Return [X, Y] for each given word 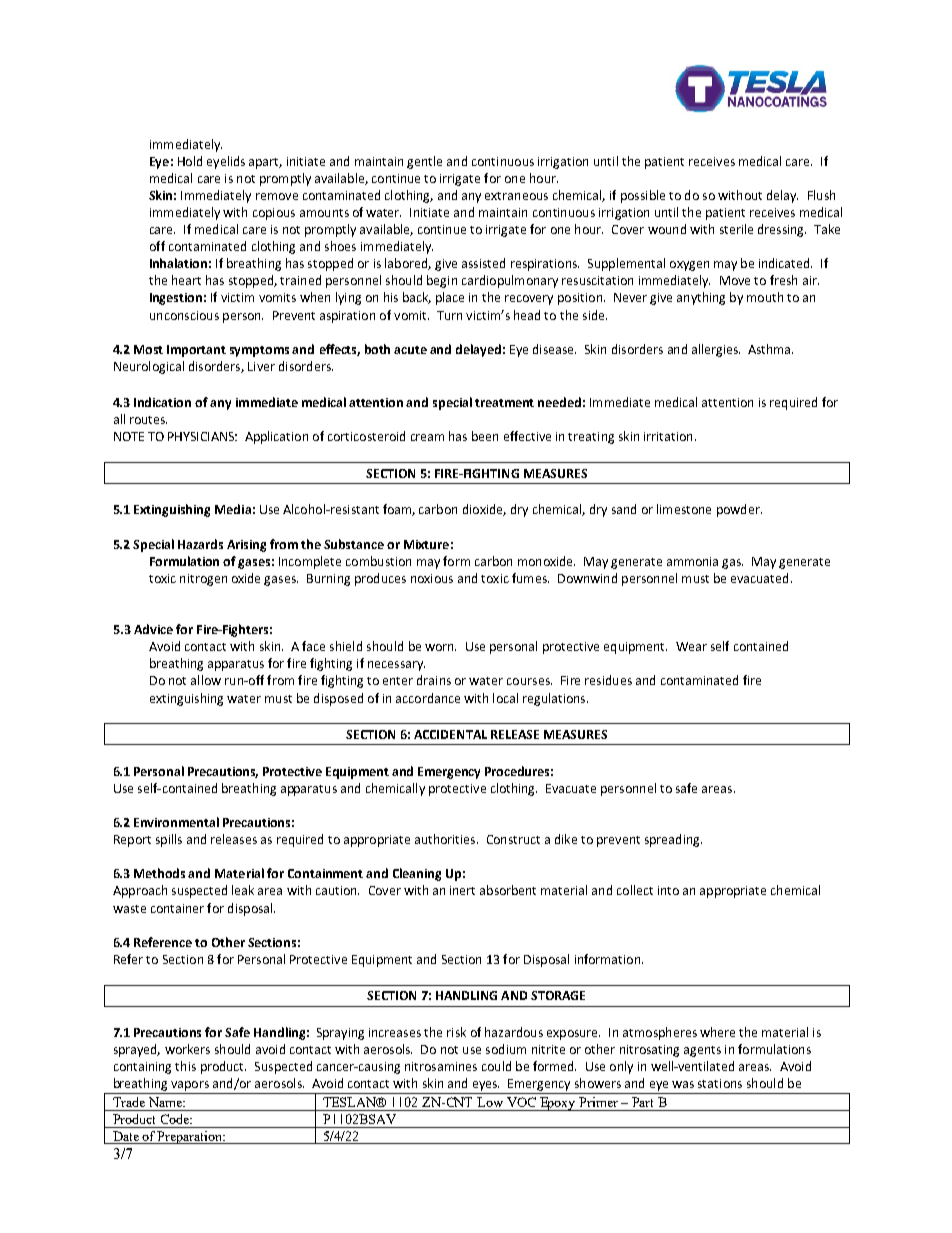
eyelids [226, 162]
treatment [504, 403]
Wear [691, 646]
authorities [446, 839]
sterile [736, 229]
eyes [486, 1086]
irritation [668, 436]
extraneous [516, 196]
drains [434, 680]
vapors [190, 1086]
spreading [673, 840]
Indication [162, 402]
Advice [153, 629]
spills [169, 840]
